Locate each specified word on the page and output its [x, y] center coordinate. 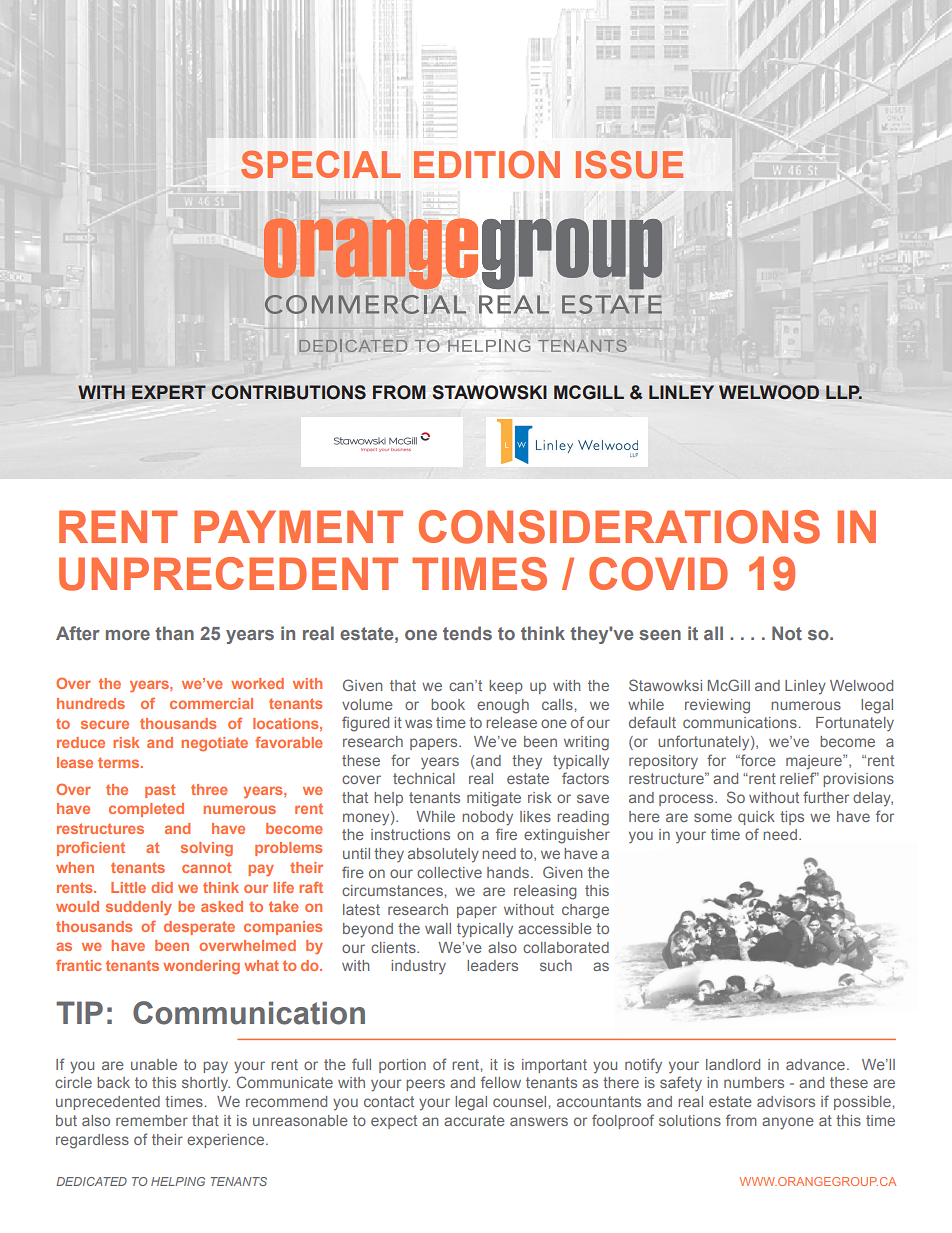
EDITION [487, 164]
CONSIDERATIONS [619, 527]
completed [146, 810]
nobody [487, 818]
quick [756, 818]
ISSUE [629, 164]
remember [152, 1120]
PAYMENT [298, 526]
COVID [658, 574]
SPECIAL [320, 165]
